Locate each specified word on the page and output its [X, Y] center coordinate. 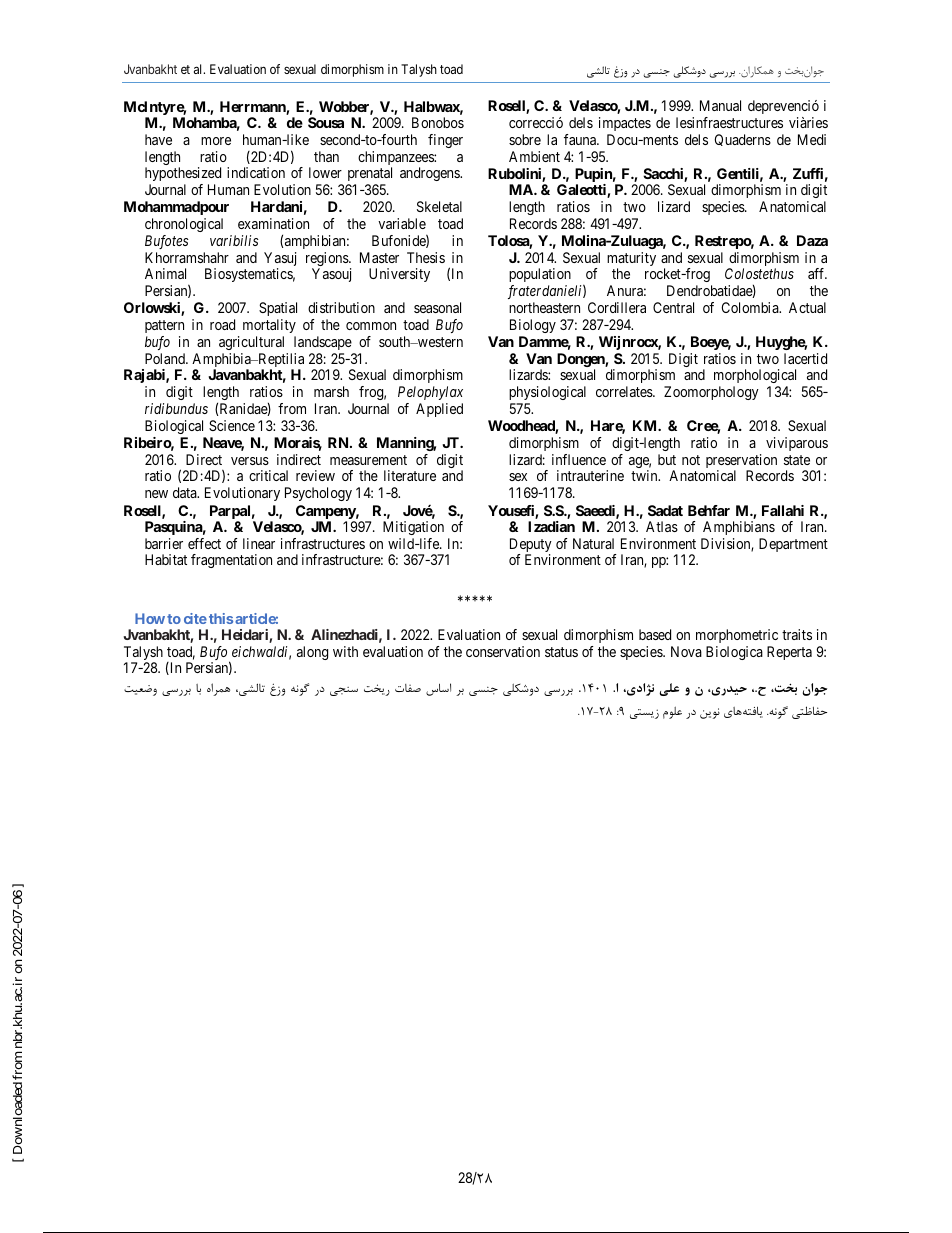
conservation [503, 651]
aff [817, 273]
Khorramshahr [187, 257]
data [186, 492]
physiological [547, 393]
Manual [720, 105]
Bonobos [438, 122]
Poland [166, 358]
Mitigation [413, 528]
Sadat [665, 510]
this [221, 618]
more [216, 141]
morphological [755, 378]
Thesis [426, 257]
